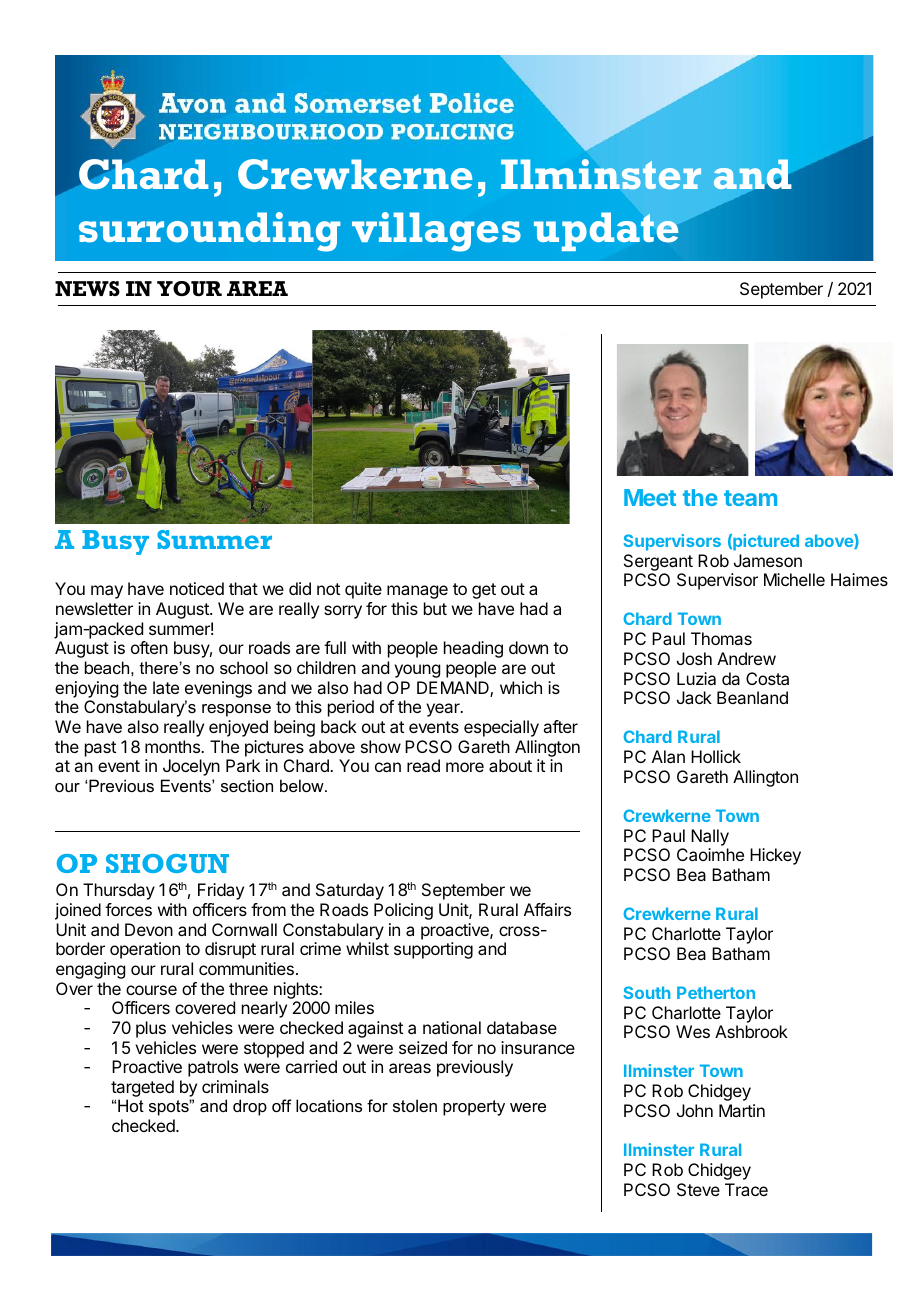 This screenshot has height=1308, width=924. I want to click on course, so click(151, 990).
